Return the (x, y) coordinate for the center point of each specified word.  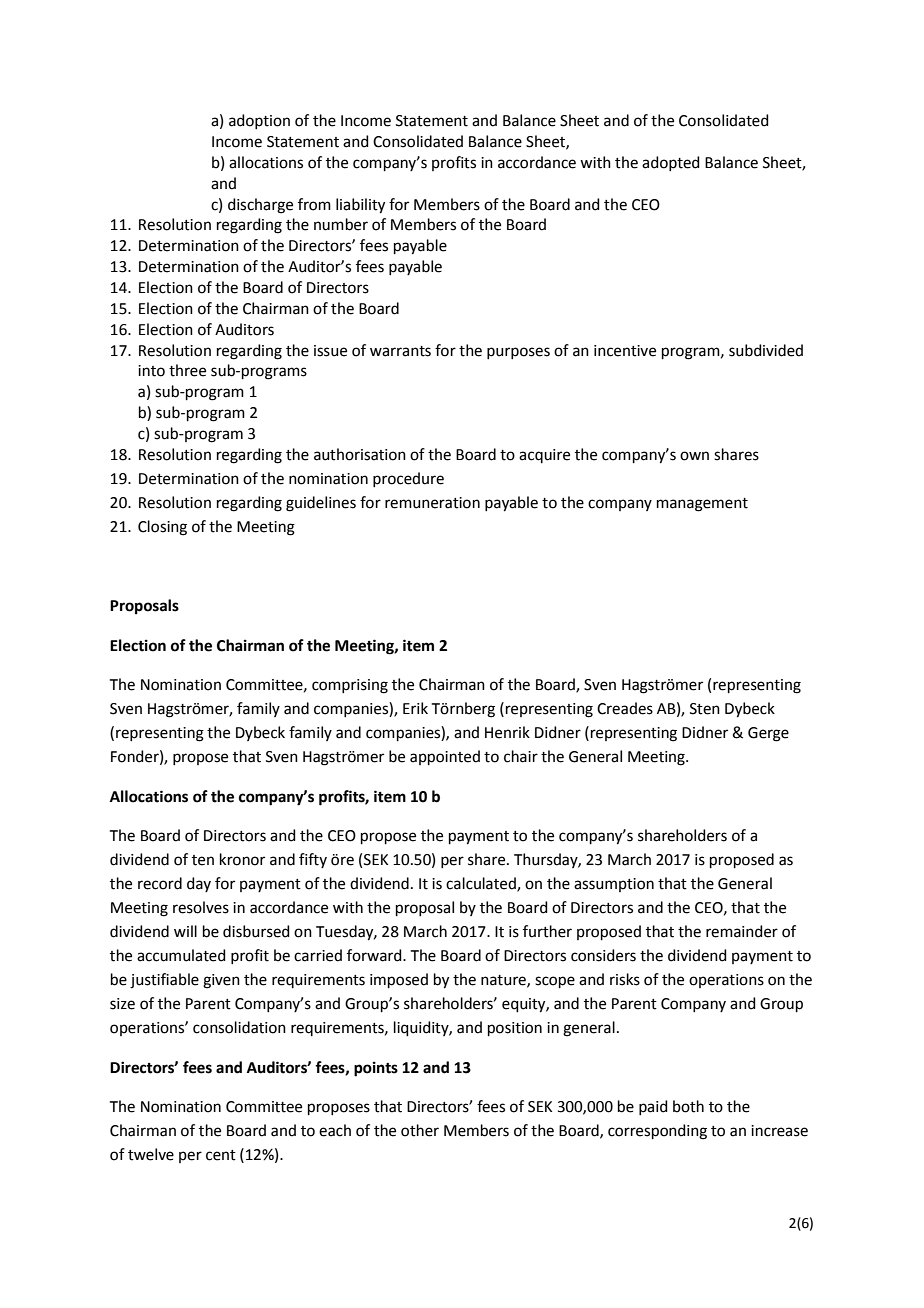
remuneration (432, 503)
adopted (671, 163)
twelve (151, 1154)
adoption (259, 121)
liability (360, 206)
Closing (162, 528)
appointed (445, 757)
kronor (242, 859)
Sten (705, 709)
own (694, 456)
